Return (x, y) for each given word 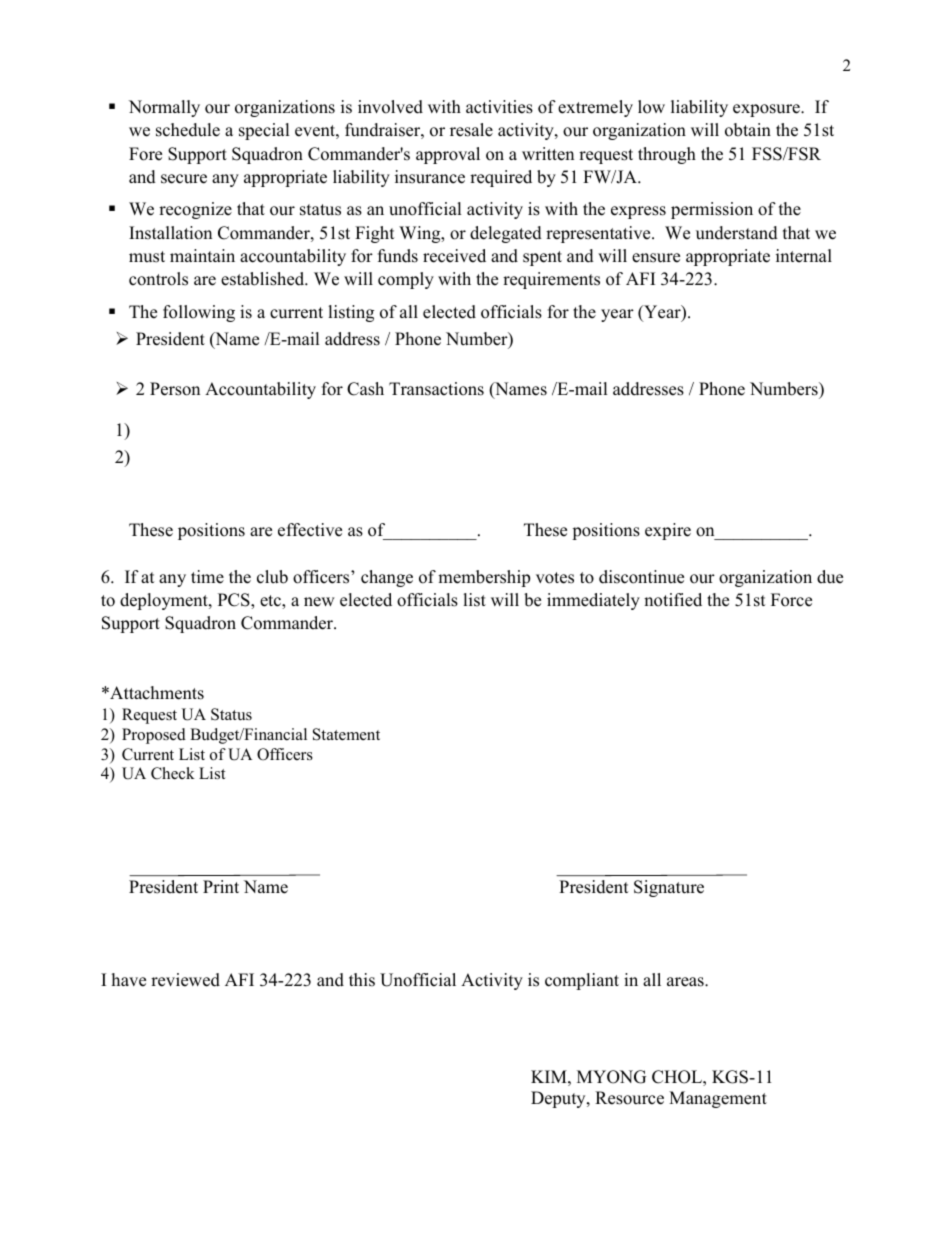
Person (175, 389)
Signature (669, 888)
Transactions (436, 389)
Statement (346, 734)
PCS (235, 601)
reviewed (185, 980)
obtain (748, 130)
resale (471, 130)
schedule (188, 130)
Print (221, 886)
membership (484, 578)
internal (804, 256)
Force (791, 600)
